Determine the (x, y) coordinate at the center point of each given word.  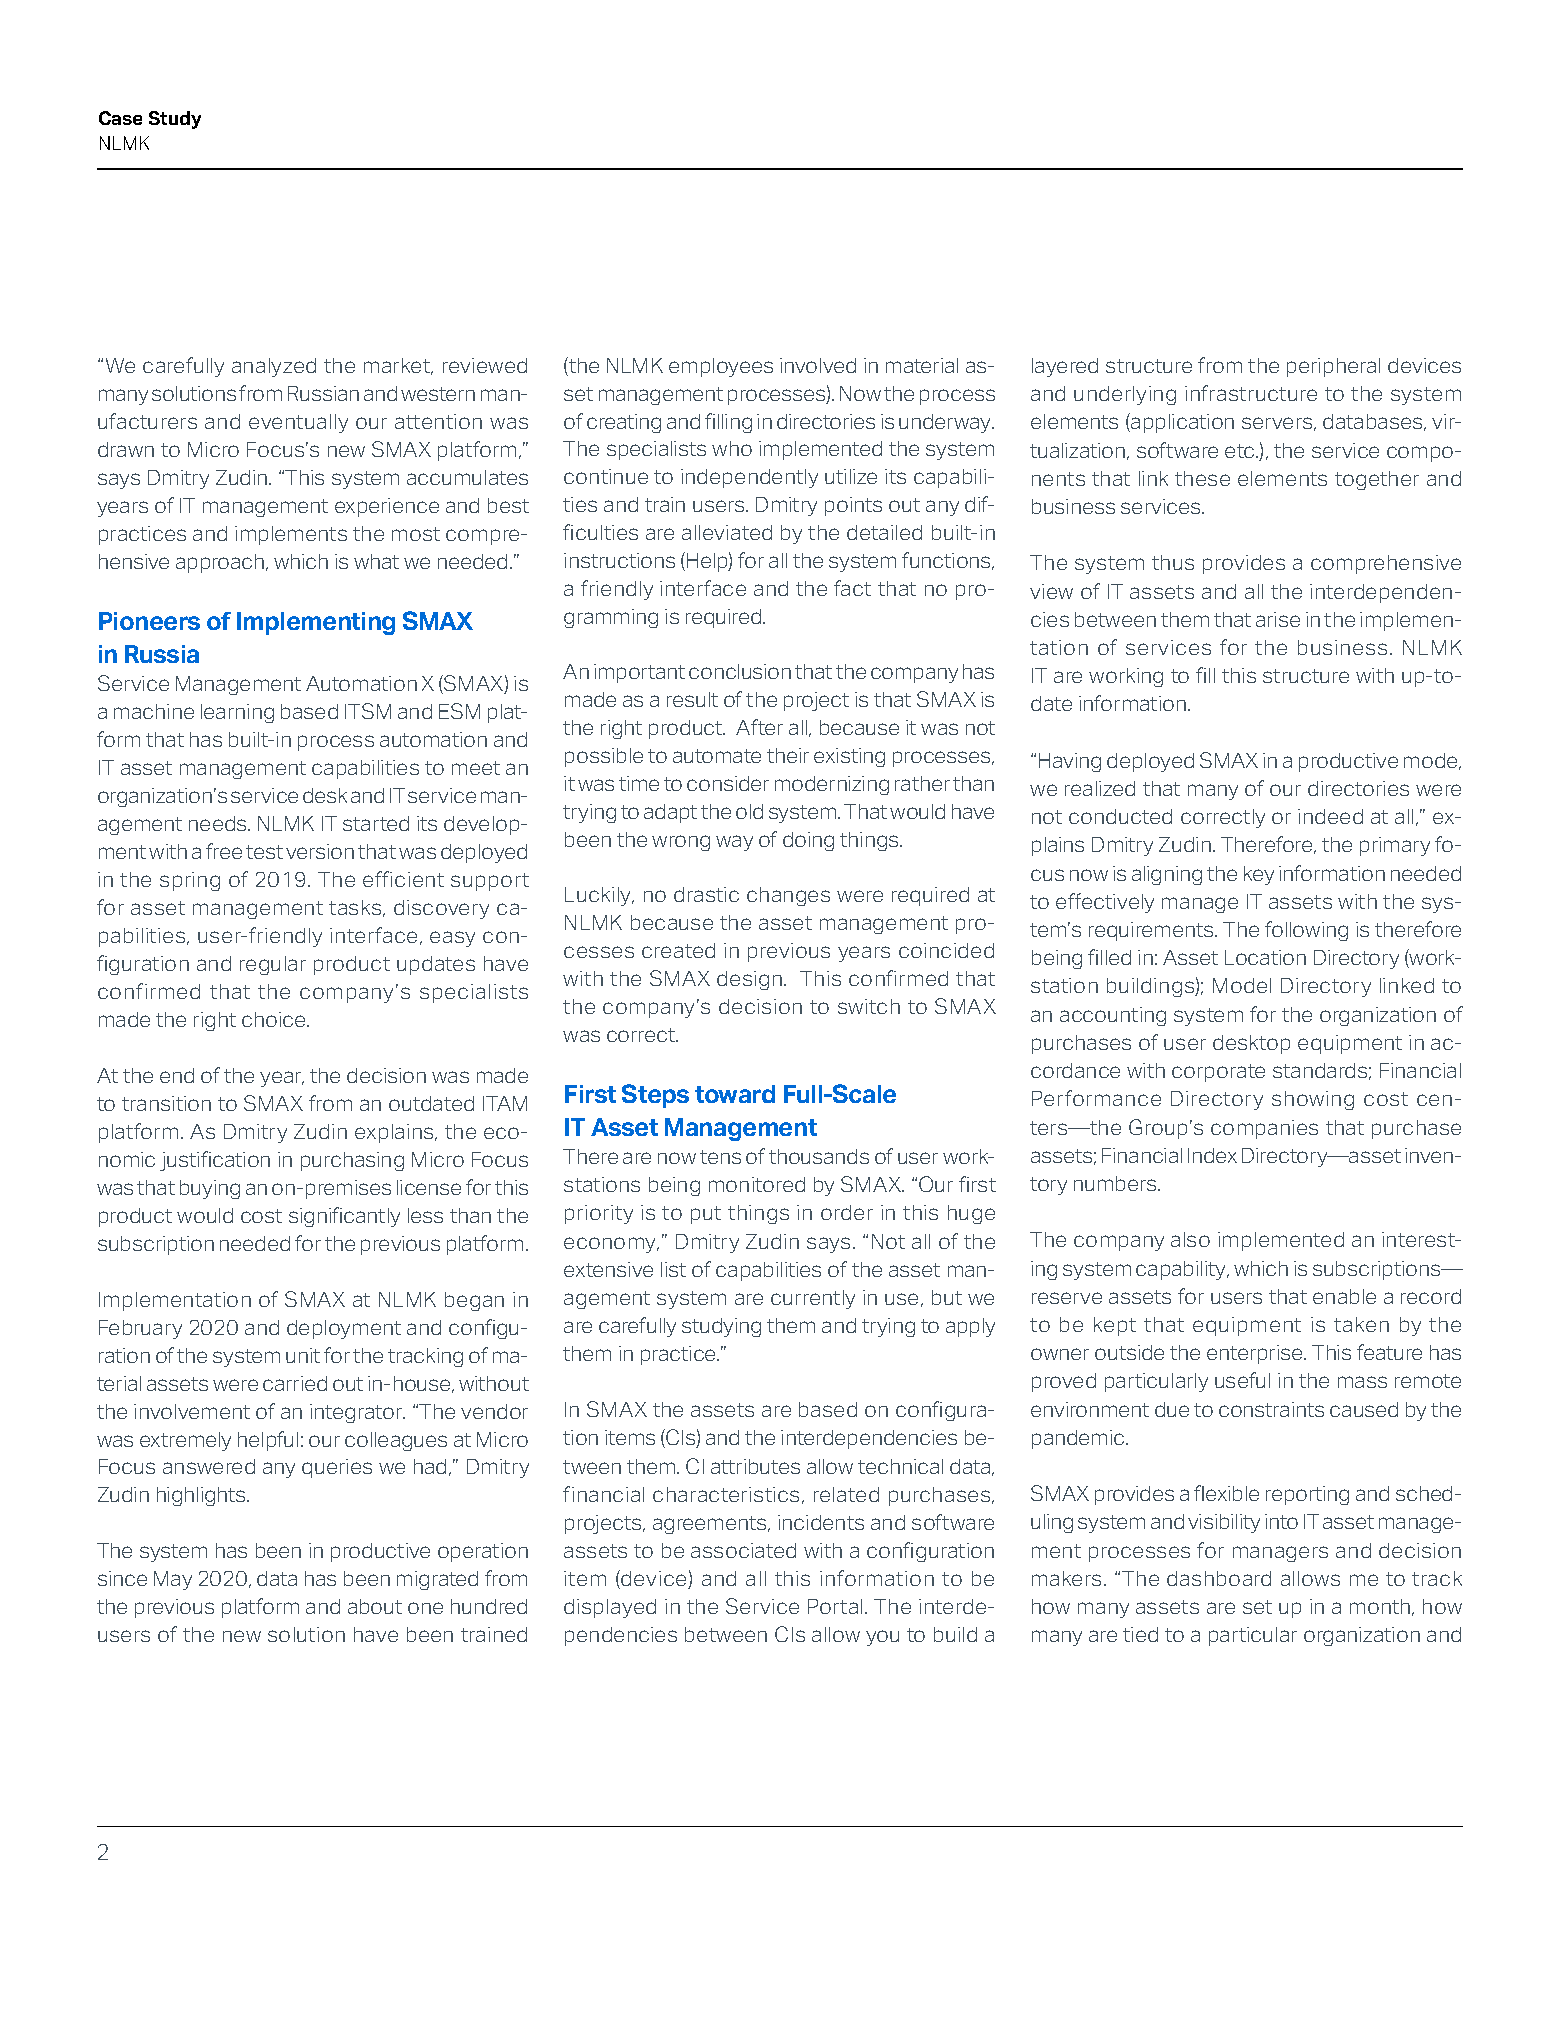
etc (1241, 451)
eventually (298, 423)
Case (120, 118)
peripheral (1333, 367)
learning (237, 713)
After (759, 727)
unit (303, 1355)
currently (813, 1299)
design (751, 980)
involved (818, 365)
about (375, 1606)
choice (275, 1019)
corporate (1218, 1073)
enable (1344, 1296)
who (732, 448)
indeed (1330, 816)
